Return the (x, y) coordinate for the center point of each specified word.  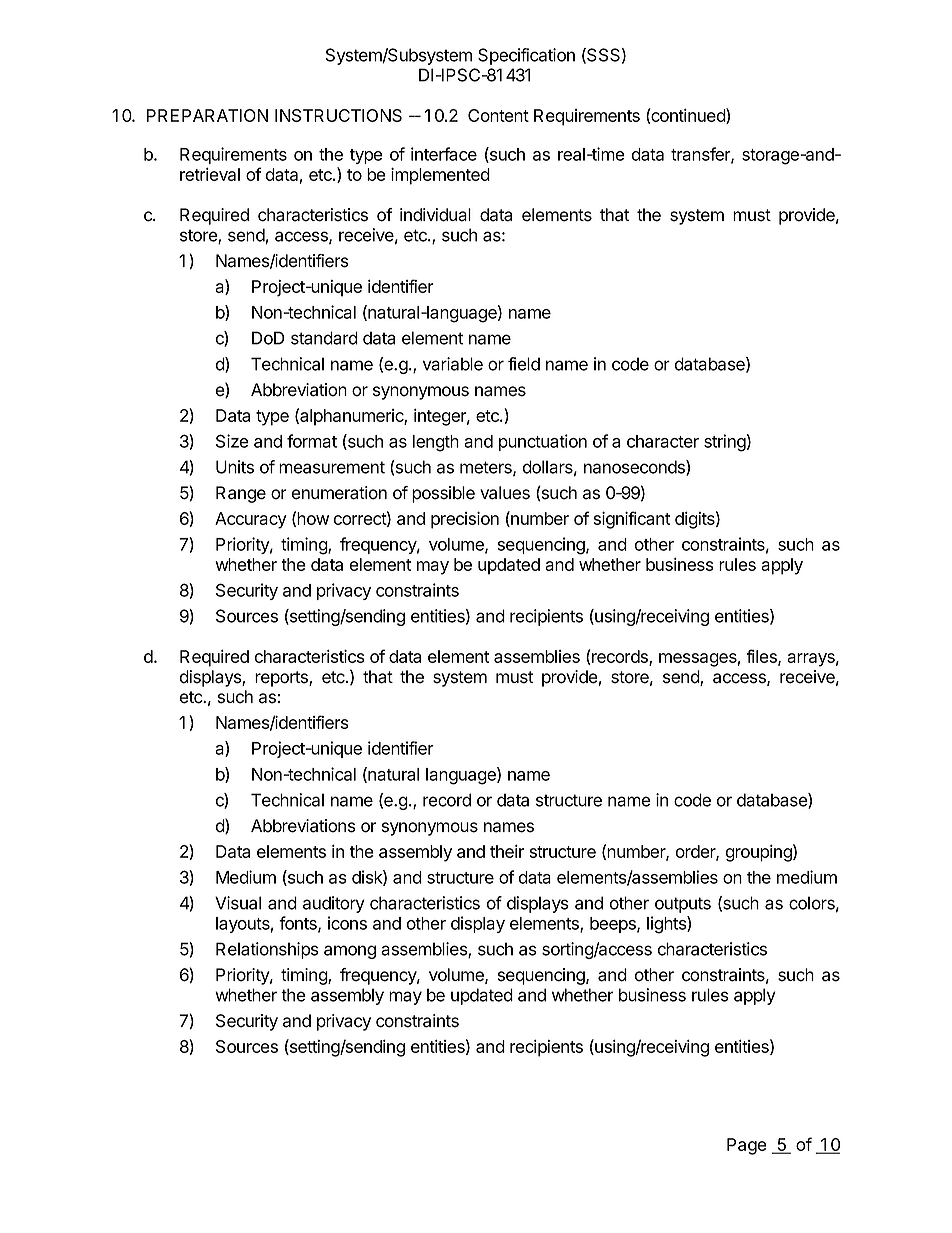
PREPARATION (207, 115)
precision (465, 520)
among (350, 952)
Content (498, 115)
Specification (526, 56)
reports (282, 679)
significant (632, 520)
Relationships (267, 950)
